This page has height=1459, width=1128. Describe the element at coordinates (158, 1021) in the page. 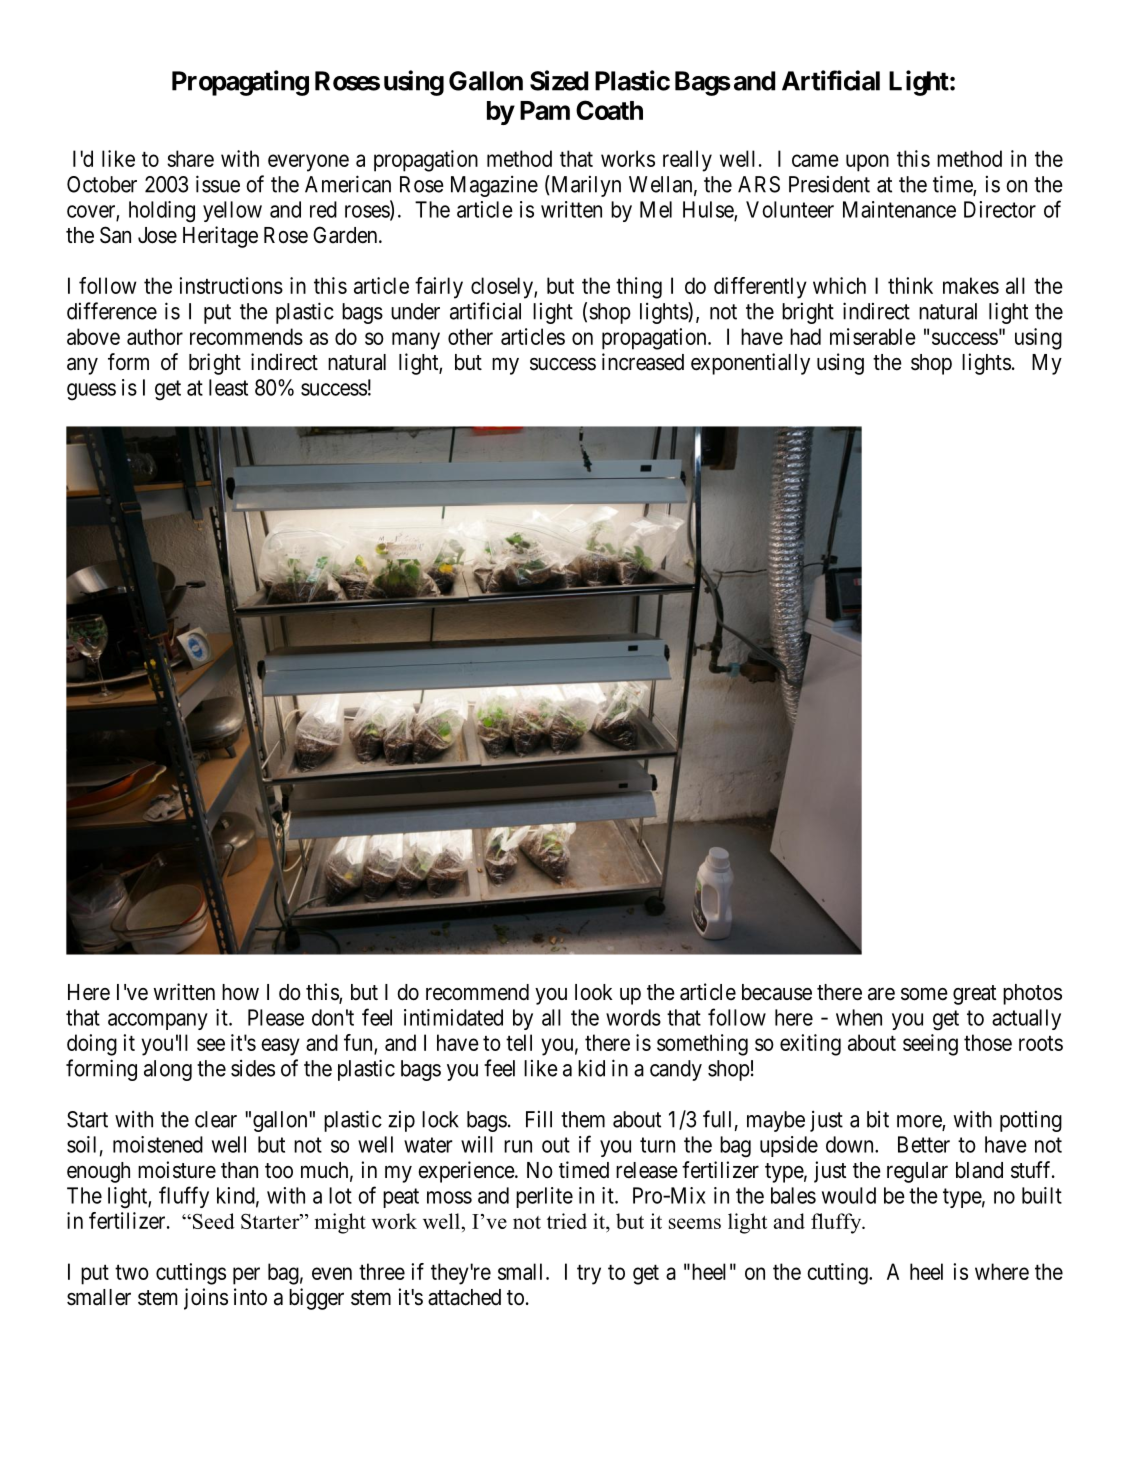

I see `accompany` at that location.
